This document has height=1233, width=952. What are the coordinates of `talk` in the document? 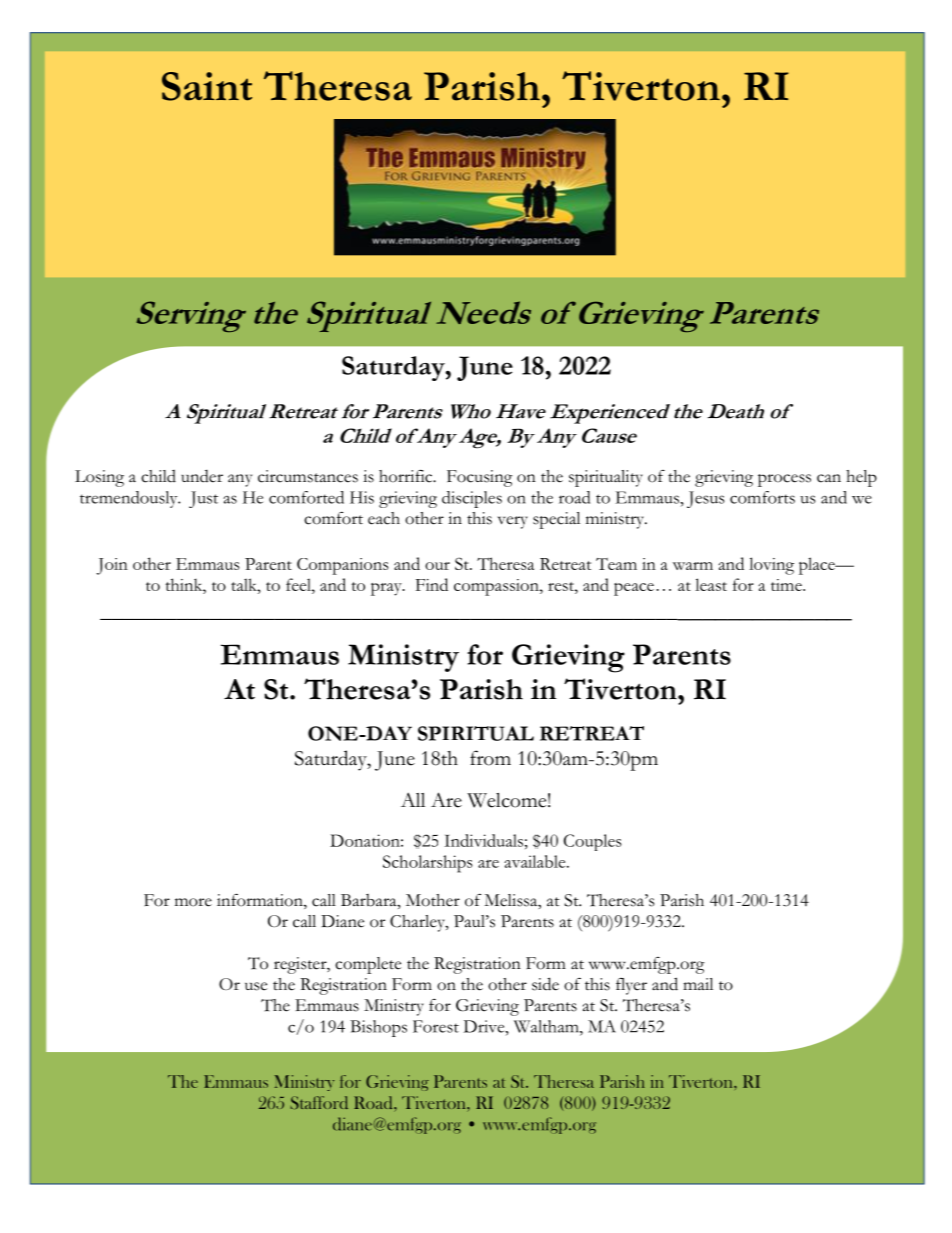 It's located at (245, 584).
